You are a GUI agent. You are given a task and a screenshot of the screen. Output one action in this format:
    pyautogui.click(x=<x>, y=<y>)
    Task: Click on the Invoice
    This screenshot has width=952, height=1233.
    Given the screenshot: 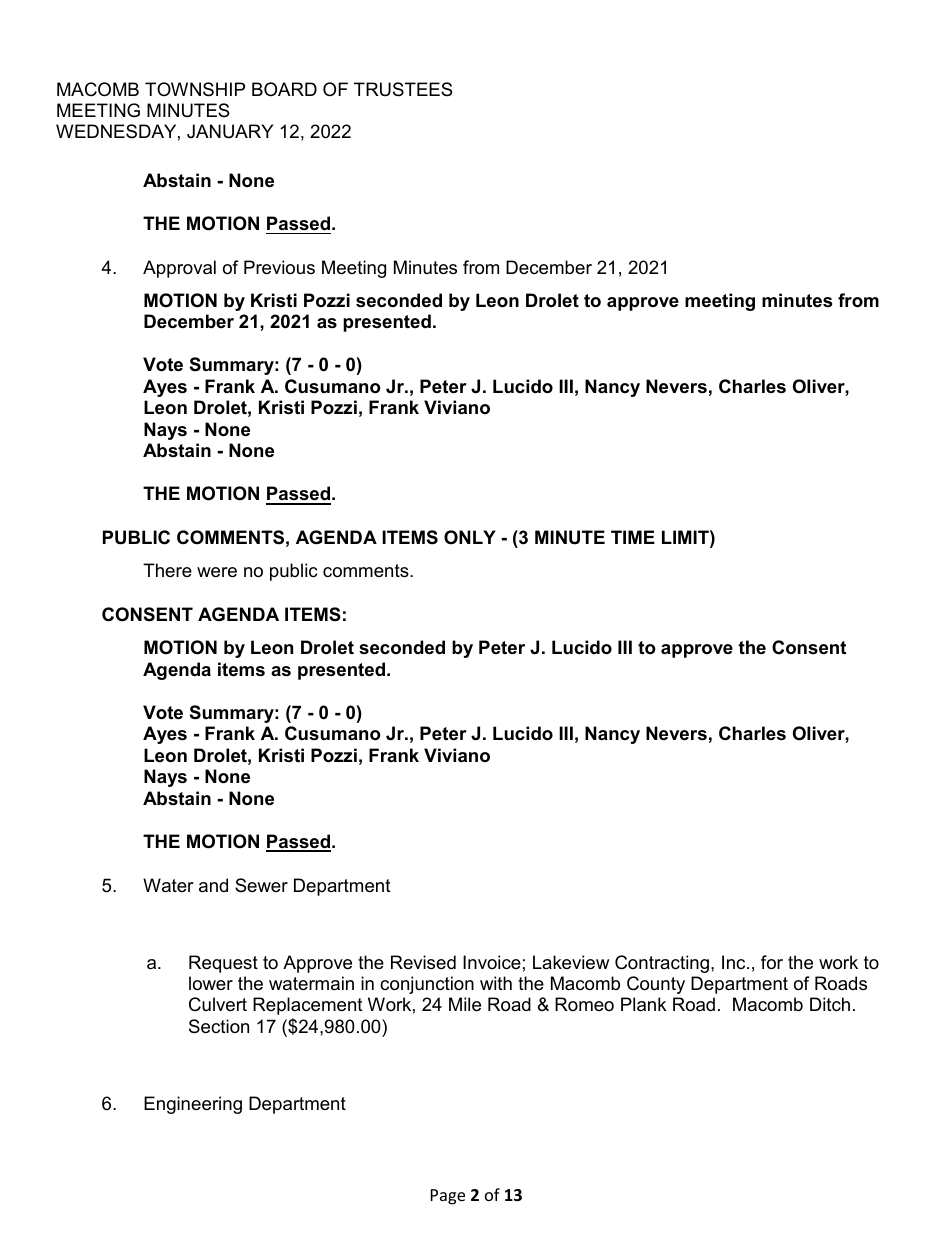 What is the action you would take?
    pyautogui.click(x=492, y=962)
